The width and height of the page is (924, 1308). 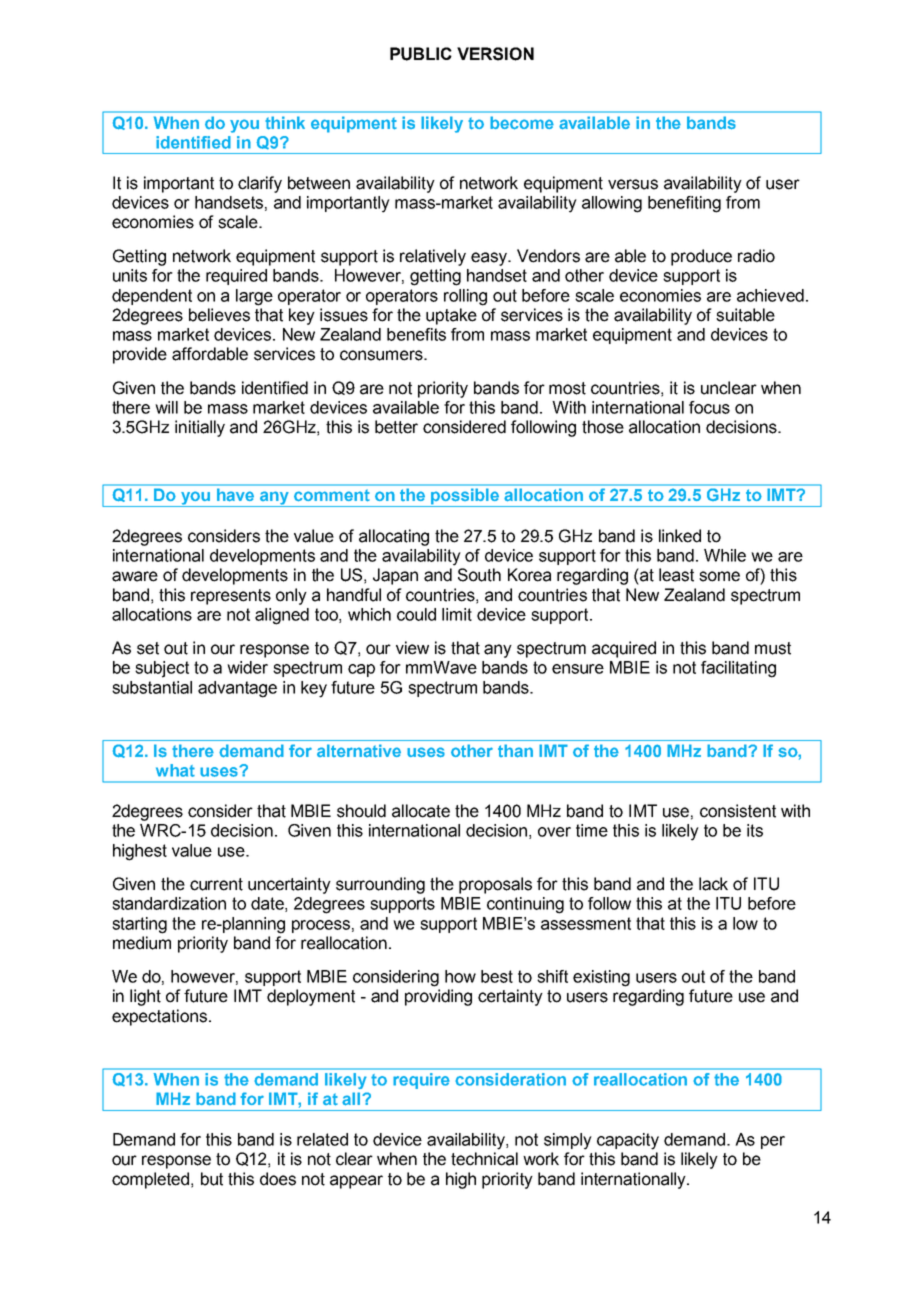 What do you see at coordinates (713, 884) in the page?
I see `lack` at bounding box center [713, 884].
